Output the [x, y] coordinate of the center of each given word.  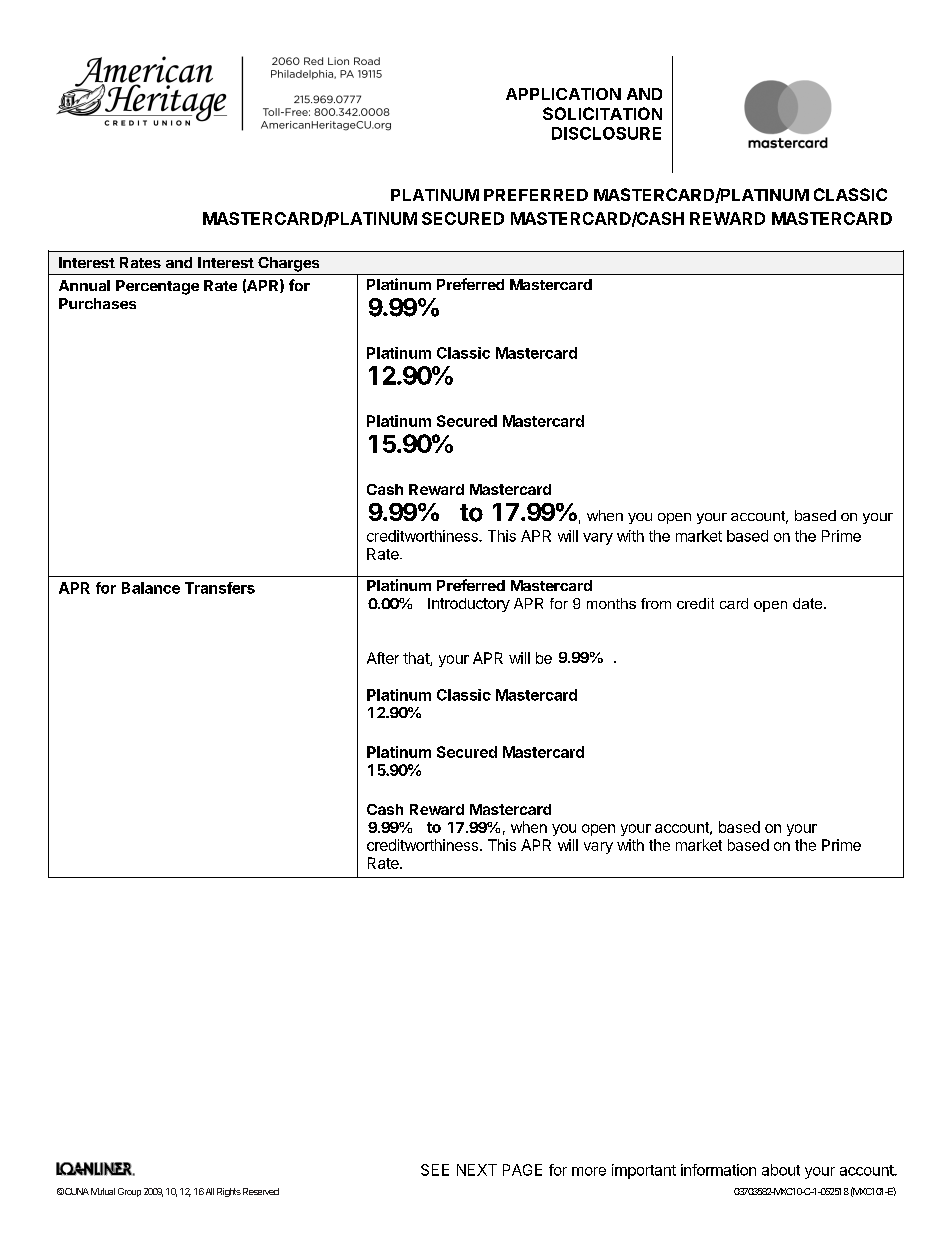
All [210, 1191]
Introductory [469, 605]
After [383, 658]
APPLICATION [563, 94]
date [809, 603]
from [656, 603]
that [417, 659]
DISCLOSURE [606, 133]
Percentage [157, 287]
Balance [151, 588]
